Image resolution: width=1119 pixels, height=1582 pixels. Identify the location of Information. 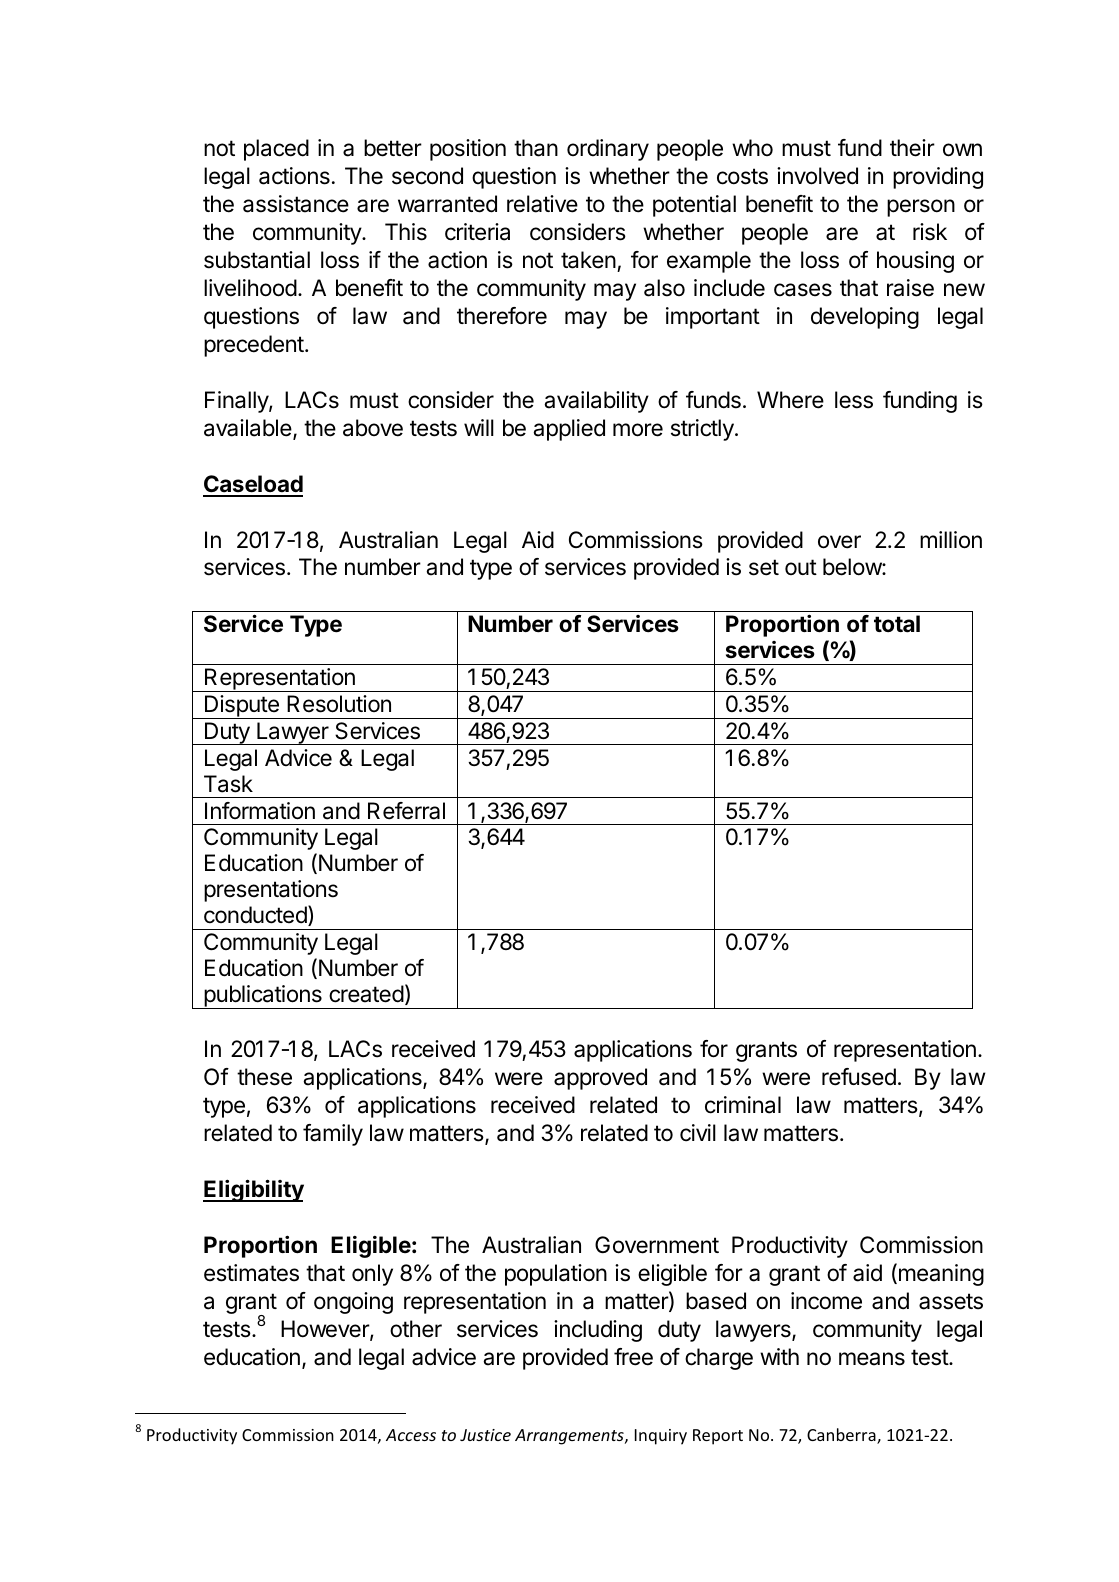
(260, 811).
